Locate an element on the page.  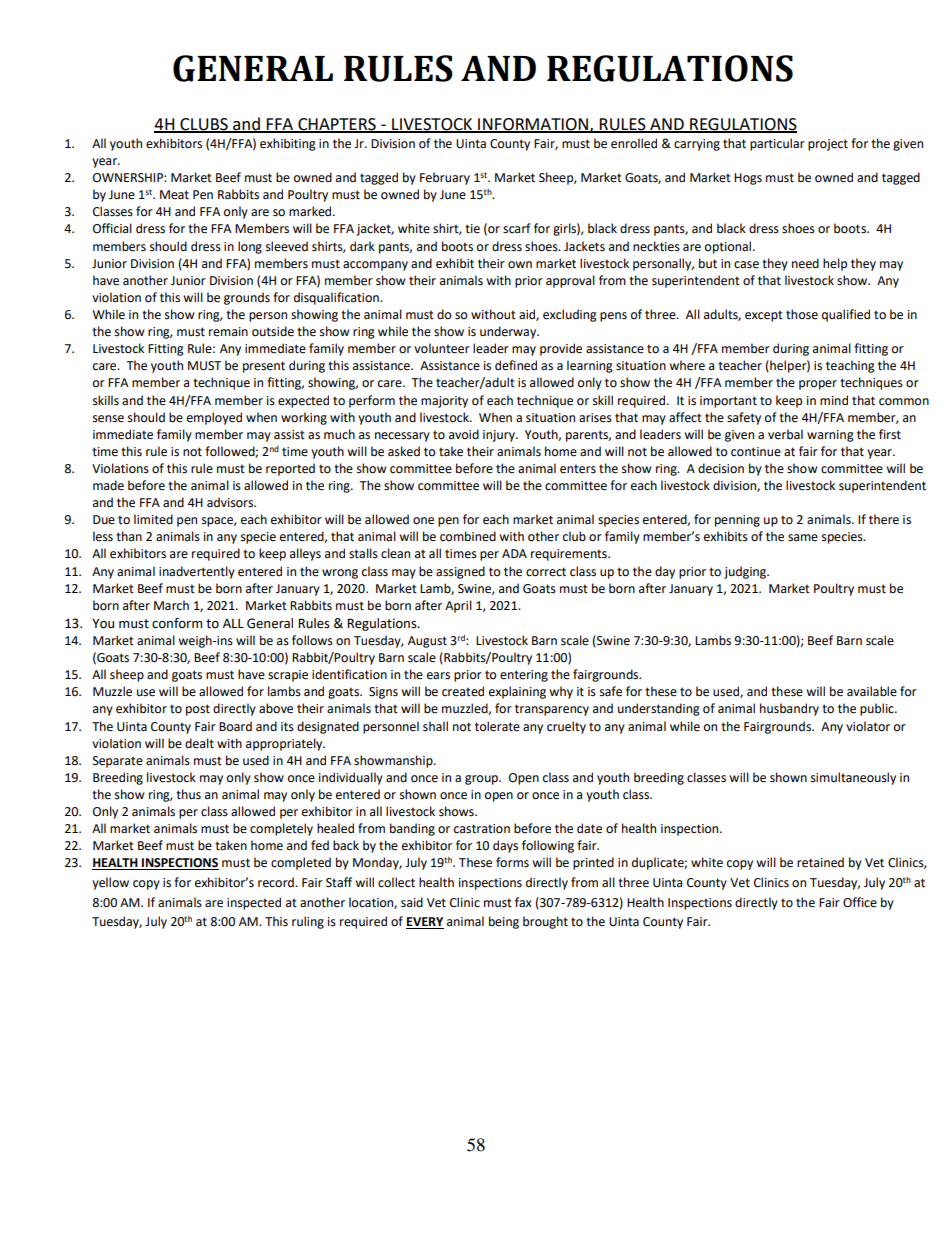
limited is located at coordinates (153, 519).
